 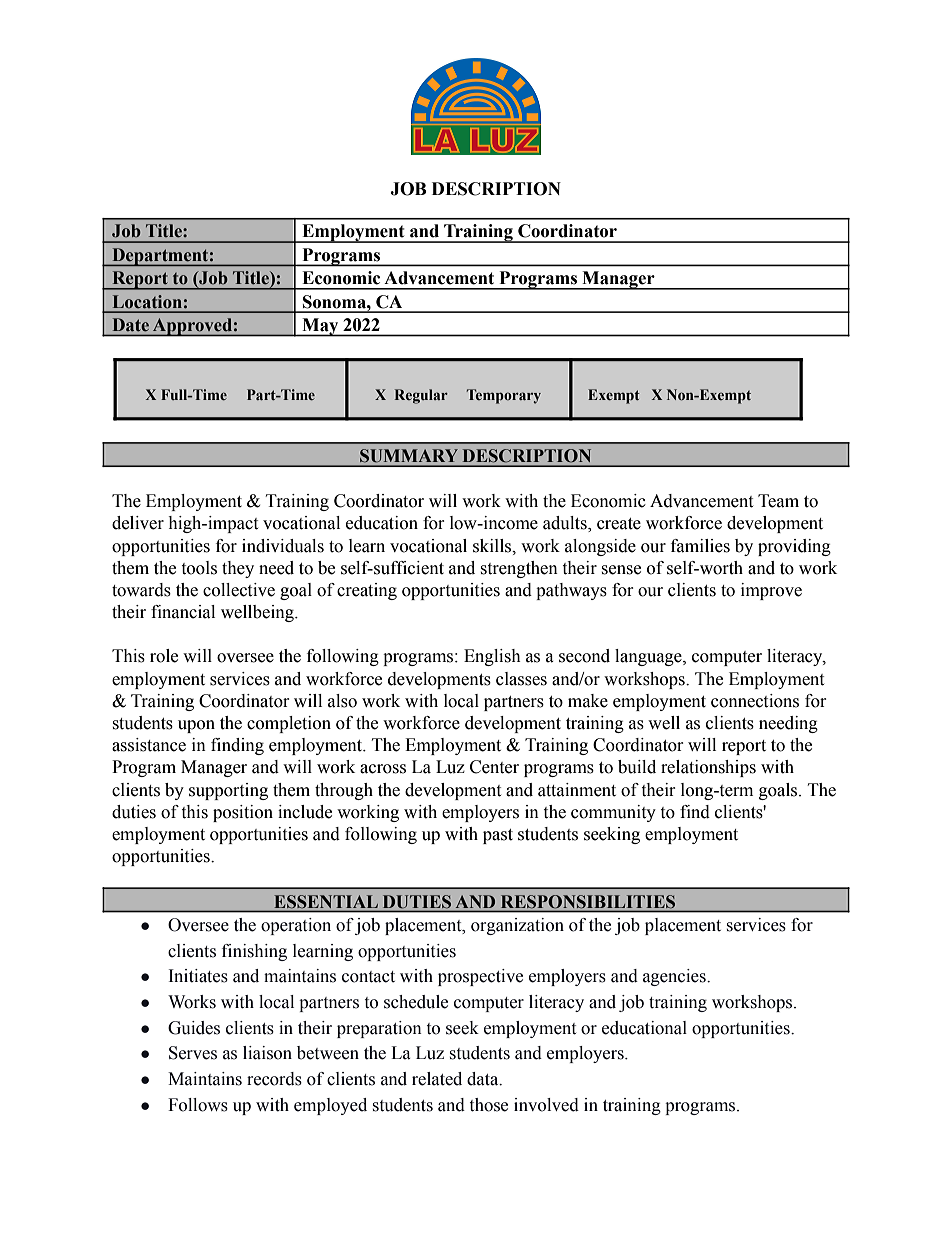 What do you see at coordinates (588, 901) in the document?
I see `RESPONSIBILITIES` at bounding box center [588, 901].
